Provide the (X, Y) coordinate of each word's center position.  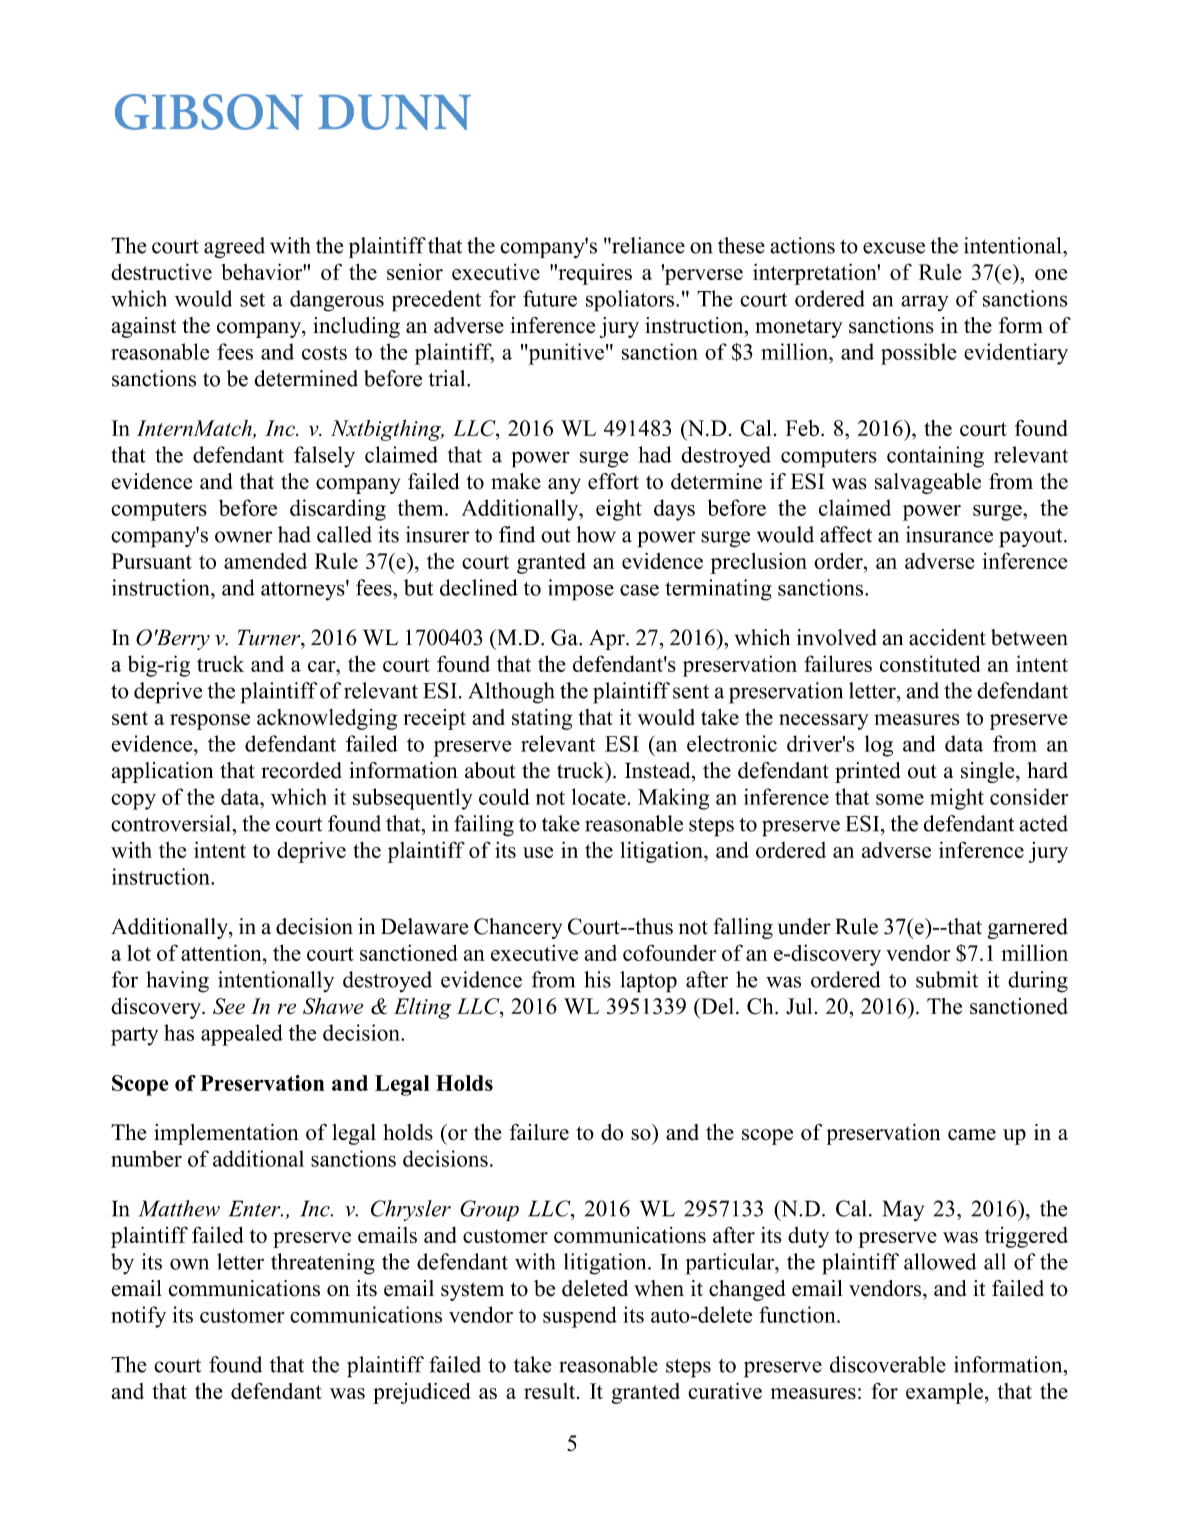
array (925, 303)
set (252, 300)
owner (243, 537)
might (957, 799)
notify (138, 1317)
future (550, 298)
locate (600, 796)
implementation (226, 1134)
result (551, 1391)
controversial (172, 823)
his (597, 979)
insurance (949, 534)
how (596, 534)
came (972, 1135)
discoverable (888, 1364)
